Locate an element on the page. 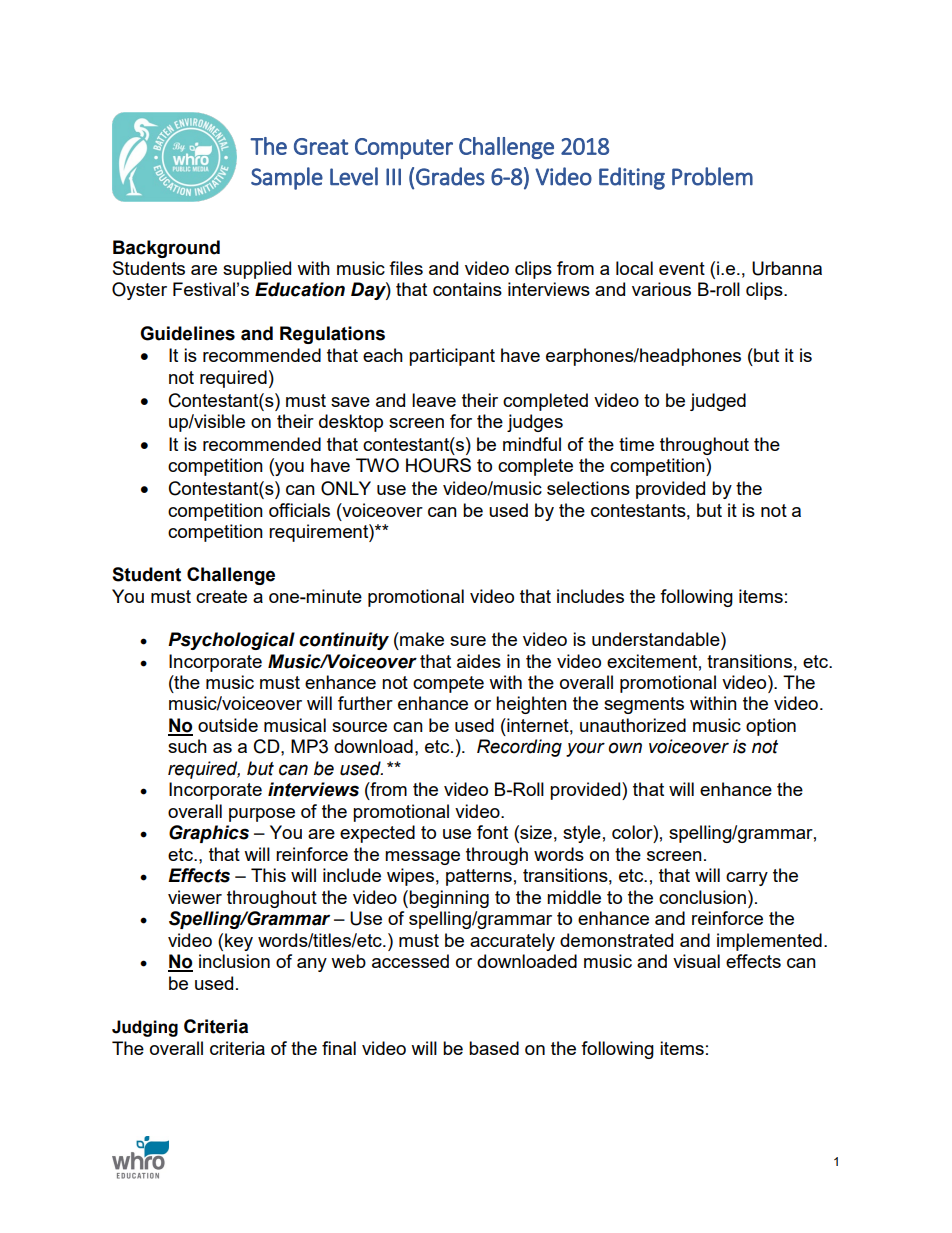 The image size is (952, 1233). create is located at coordinates (221, 596).
